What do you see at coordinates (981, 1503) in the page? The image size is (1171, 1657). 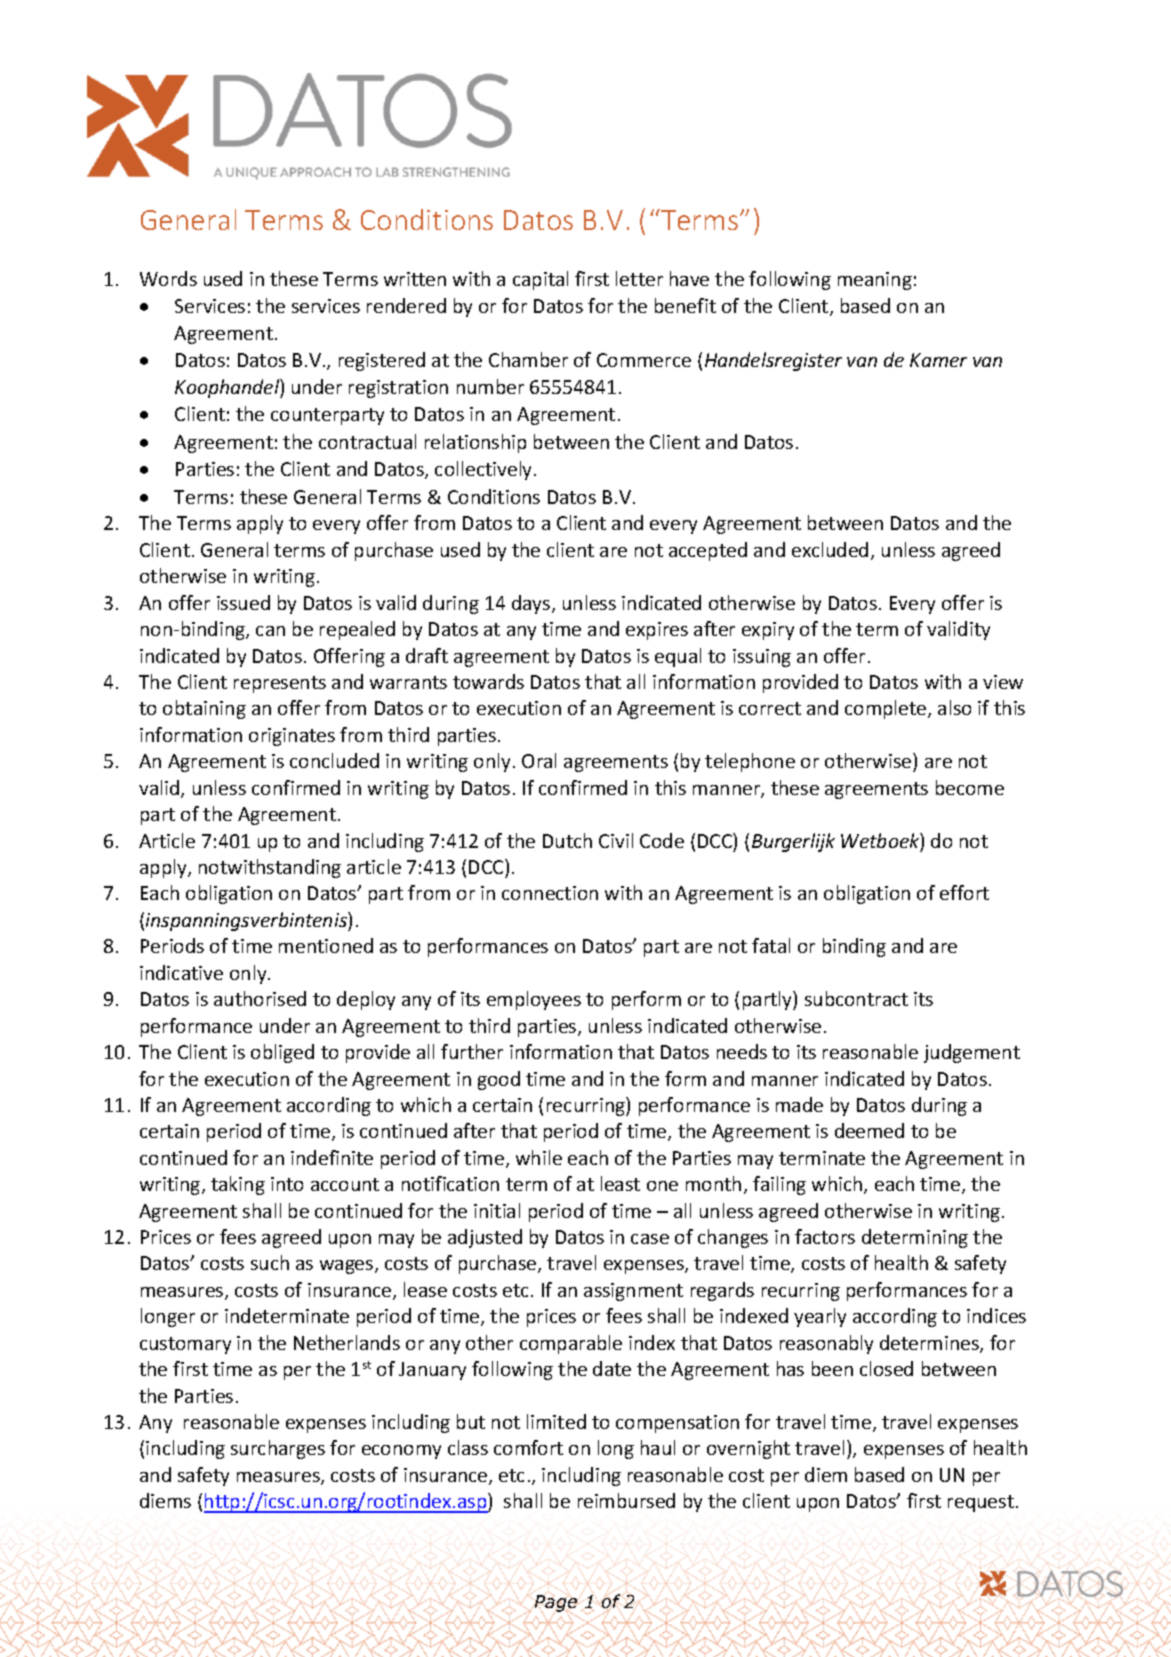 I see `request` at bounding box center [981, 1503].
